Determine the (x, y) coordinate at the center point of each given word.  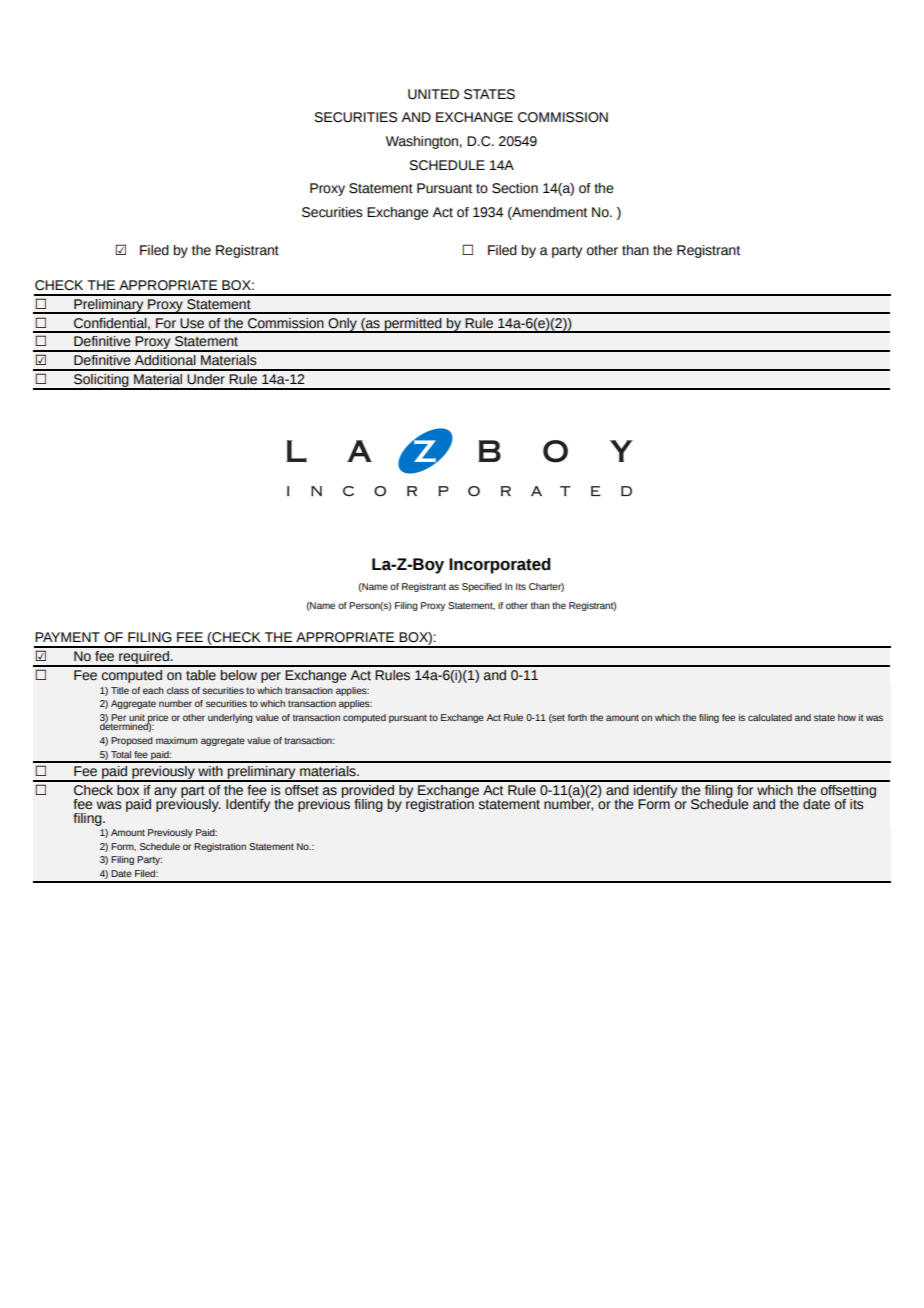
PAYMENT (67, 637)
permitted (413, 325)
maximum (177, 740)
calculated (770, 717)
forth (577, 717)
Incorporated (500, 566)
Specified (482, 587)
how (847, 717)
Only (342, 325)
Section (515, 188)
